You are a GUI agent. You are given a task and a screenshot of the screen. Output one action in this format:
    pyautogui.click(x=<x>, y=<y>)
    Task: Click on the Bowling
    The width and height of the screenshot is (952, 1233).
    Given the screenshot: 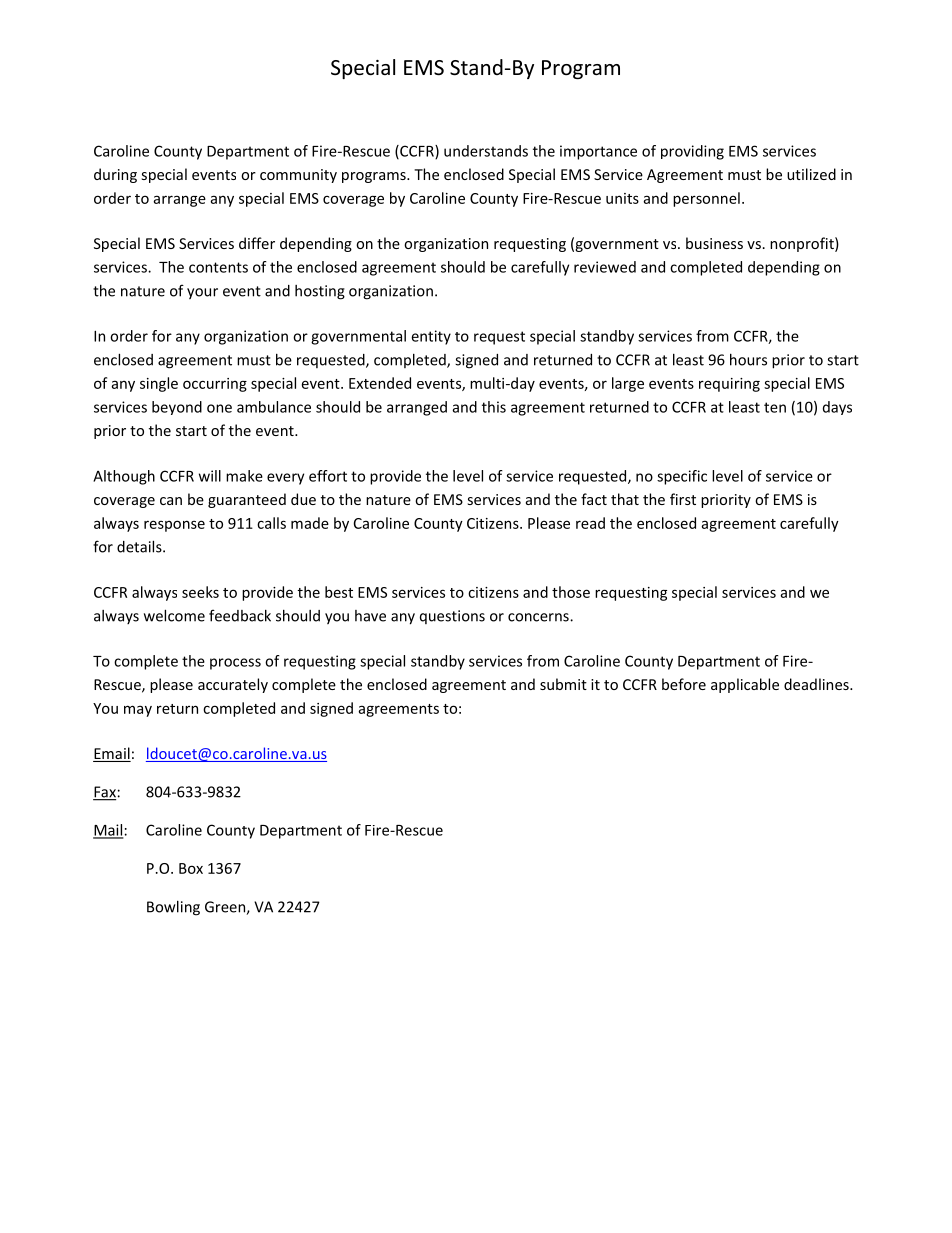 What is the action you would take?
    pyautogui.click(x=173, y=908)
